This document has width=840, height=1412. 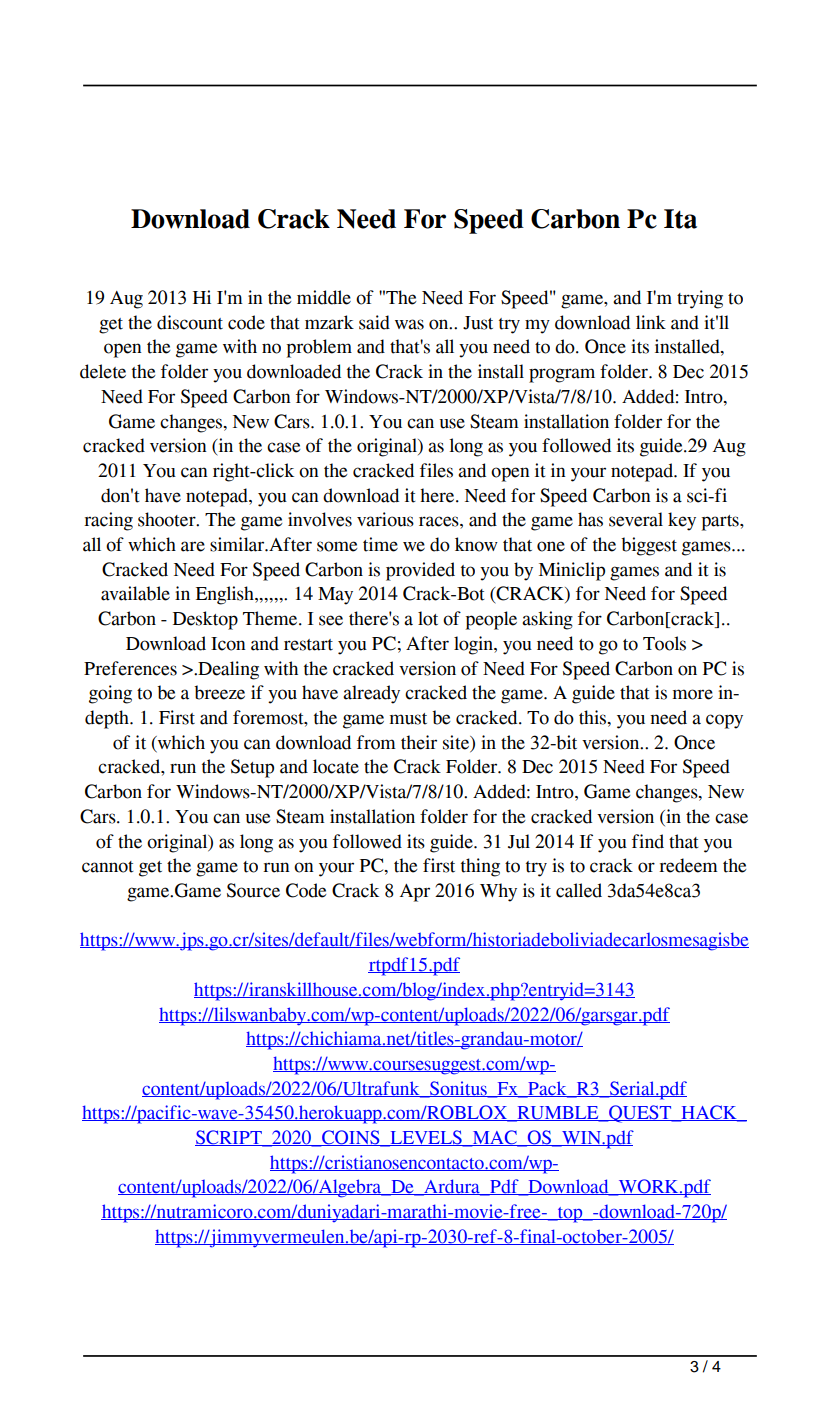 I want to click on several, so click(x=636, y=519).
